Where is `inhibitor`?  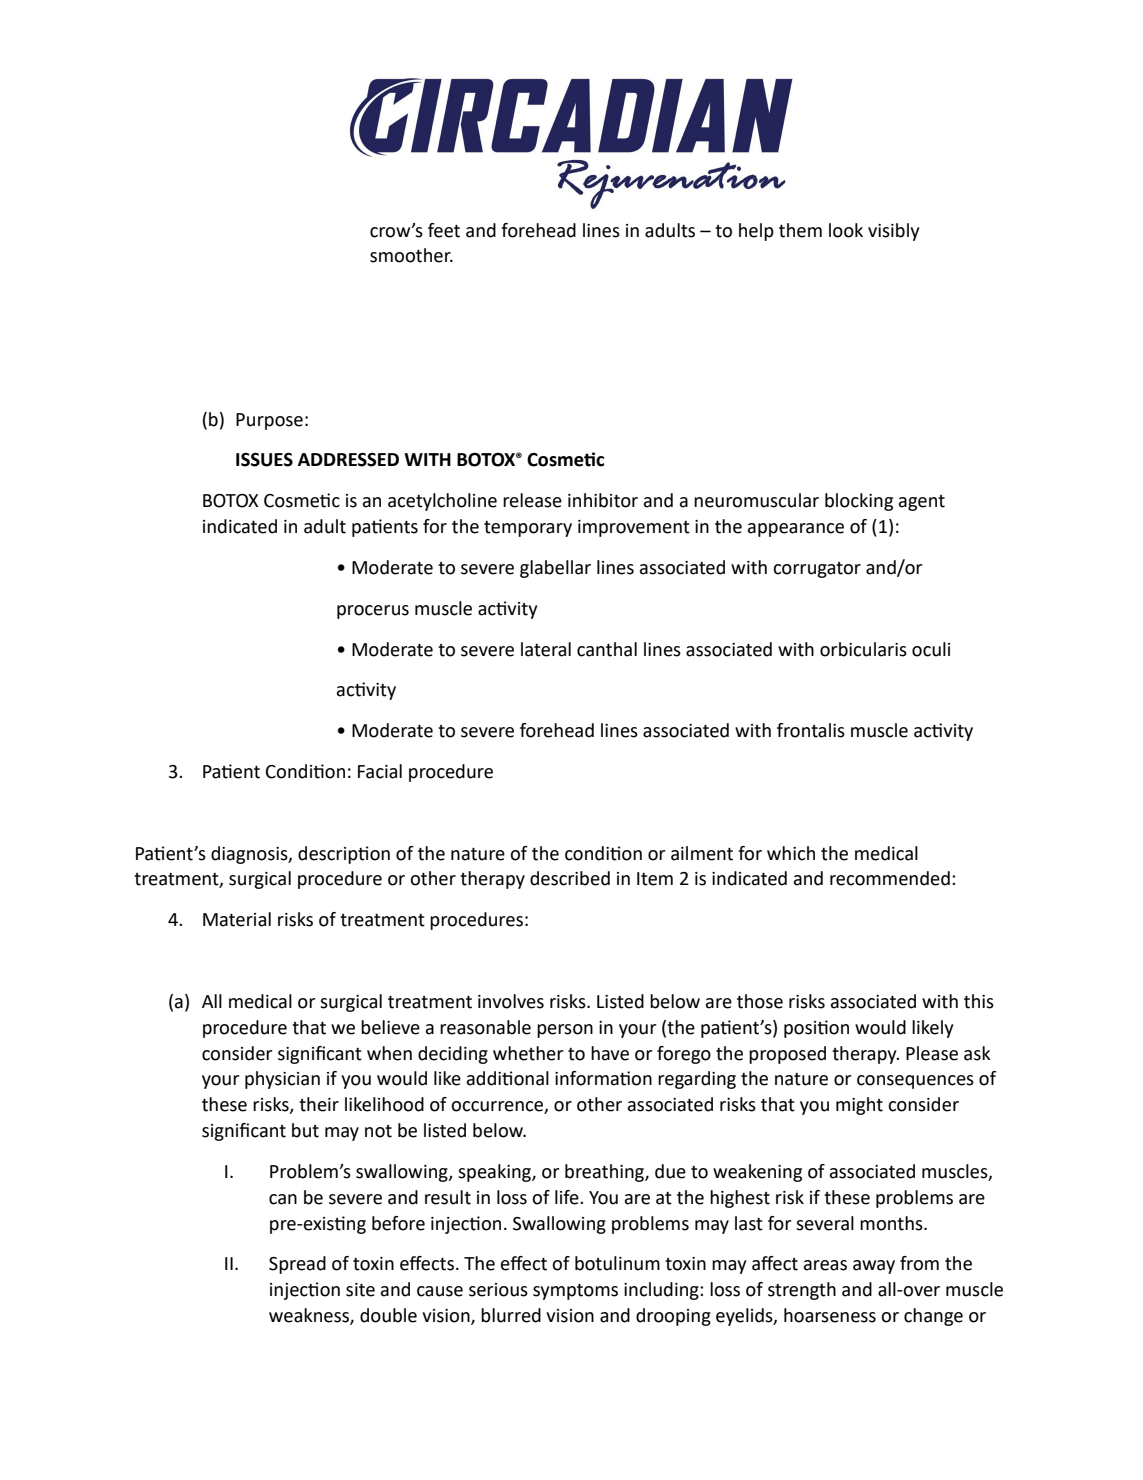
inhibitor is located at coordinates (603, 500).
